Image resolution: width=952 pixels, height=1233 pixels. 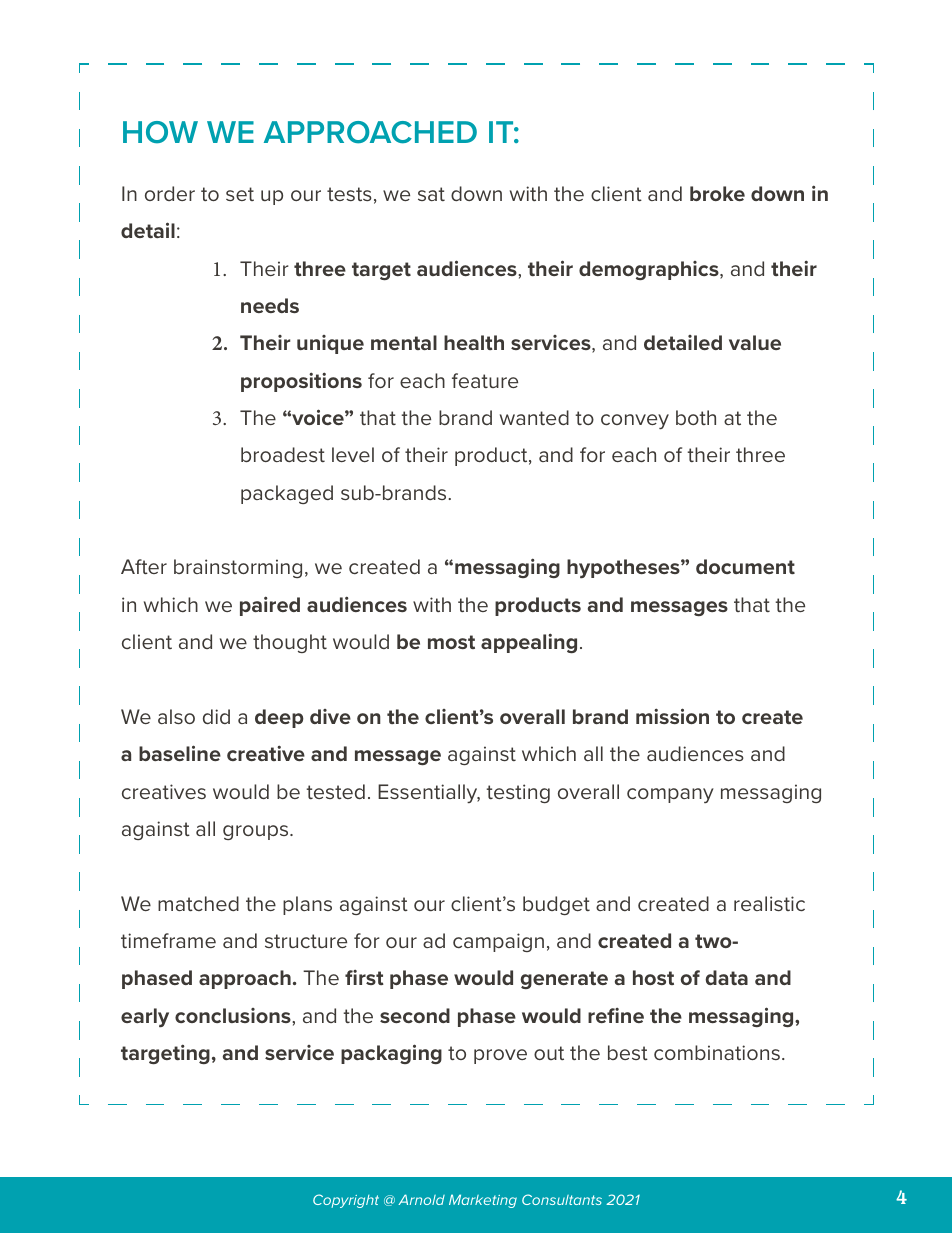 What do you see at coordinates (257, 832) in the screenshot?
I see `groups` at bounding box center [257, 832].
